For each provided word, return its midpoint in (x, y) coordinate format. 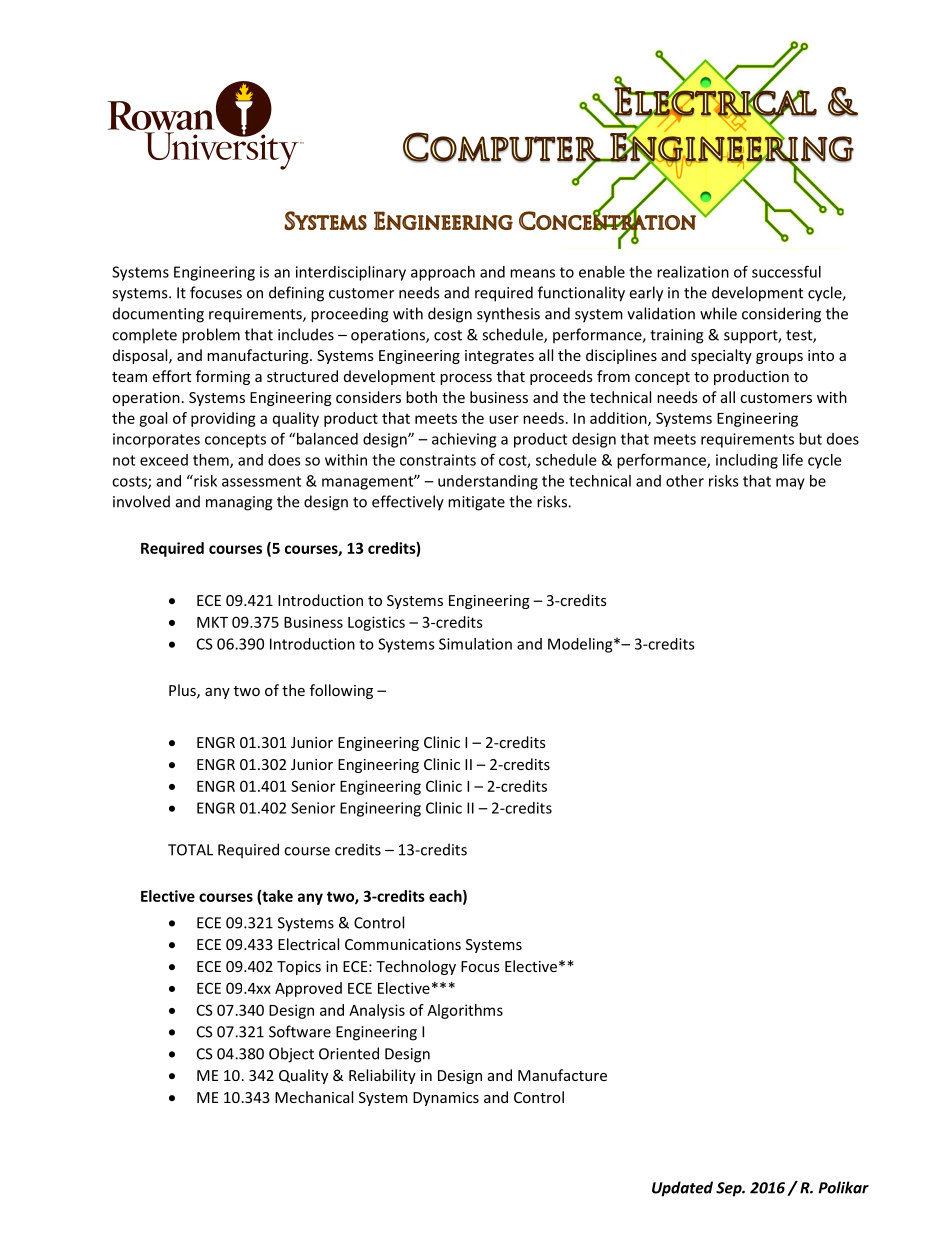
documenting (158, 315)
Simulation (475, 644)
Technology (416, 967)
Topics (299, 968)
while (718, 313)
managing (239, 503)
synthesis (508, 315)
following (341, 691)
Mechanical (314, 1097)
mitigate (476, 503)
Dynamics (446, 1099)
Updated (682, 1189)
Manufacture (562, 1075)
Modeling (581, 645)
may (790, 484)
